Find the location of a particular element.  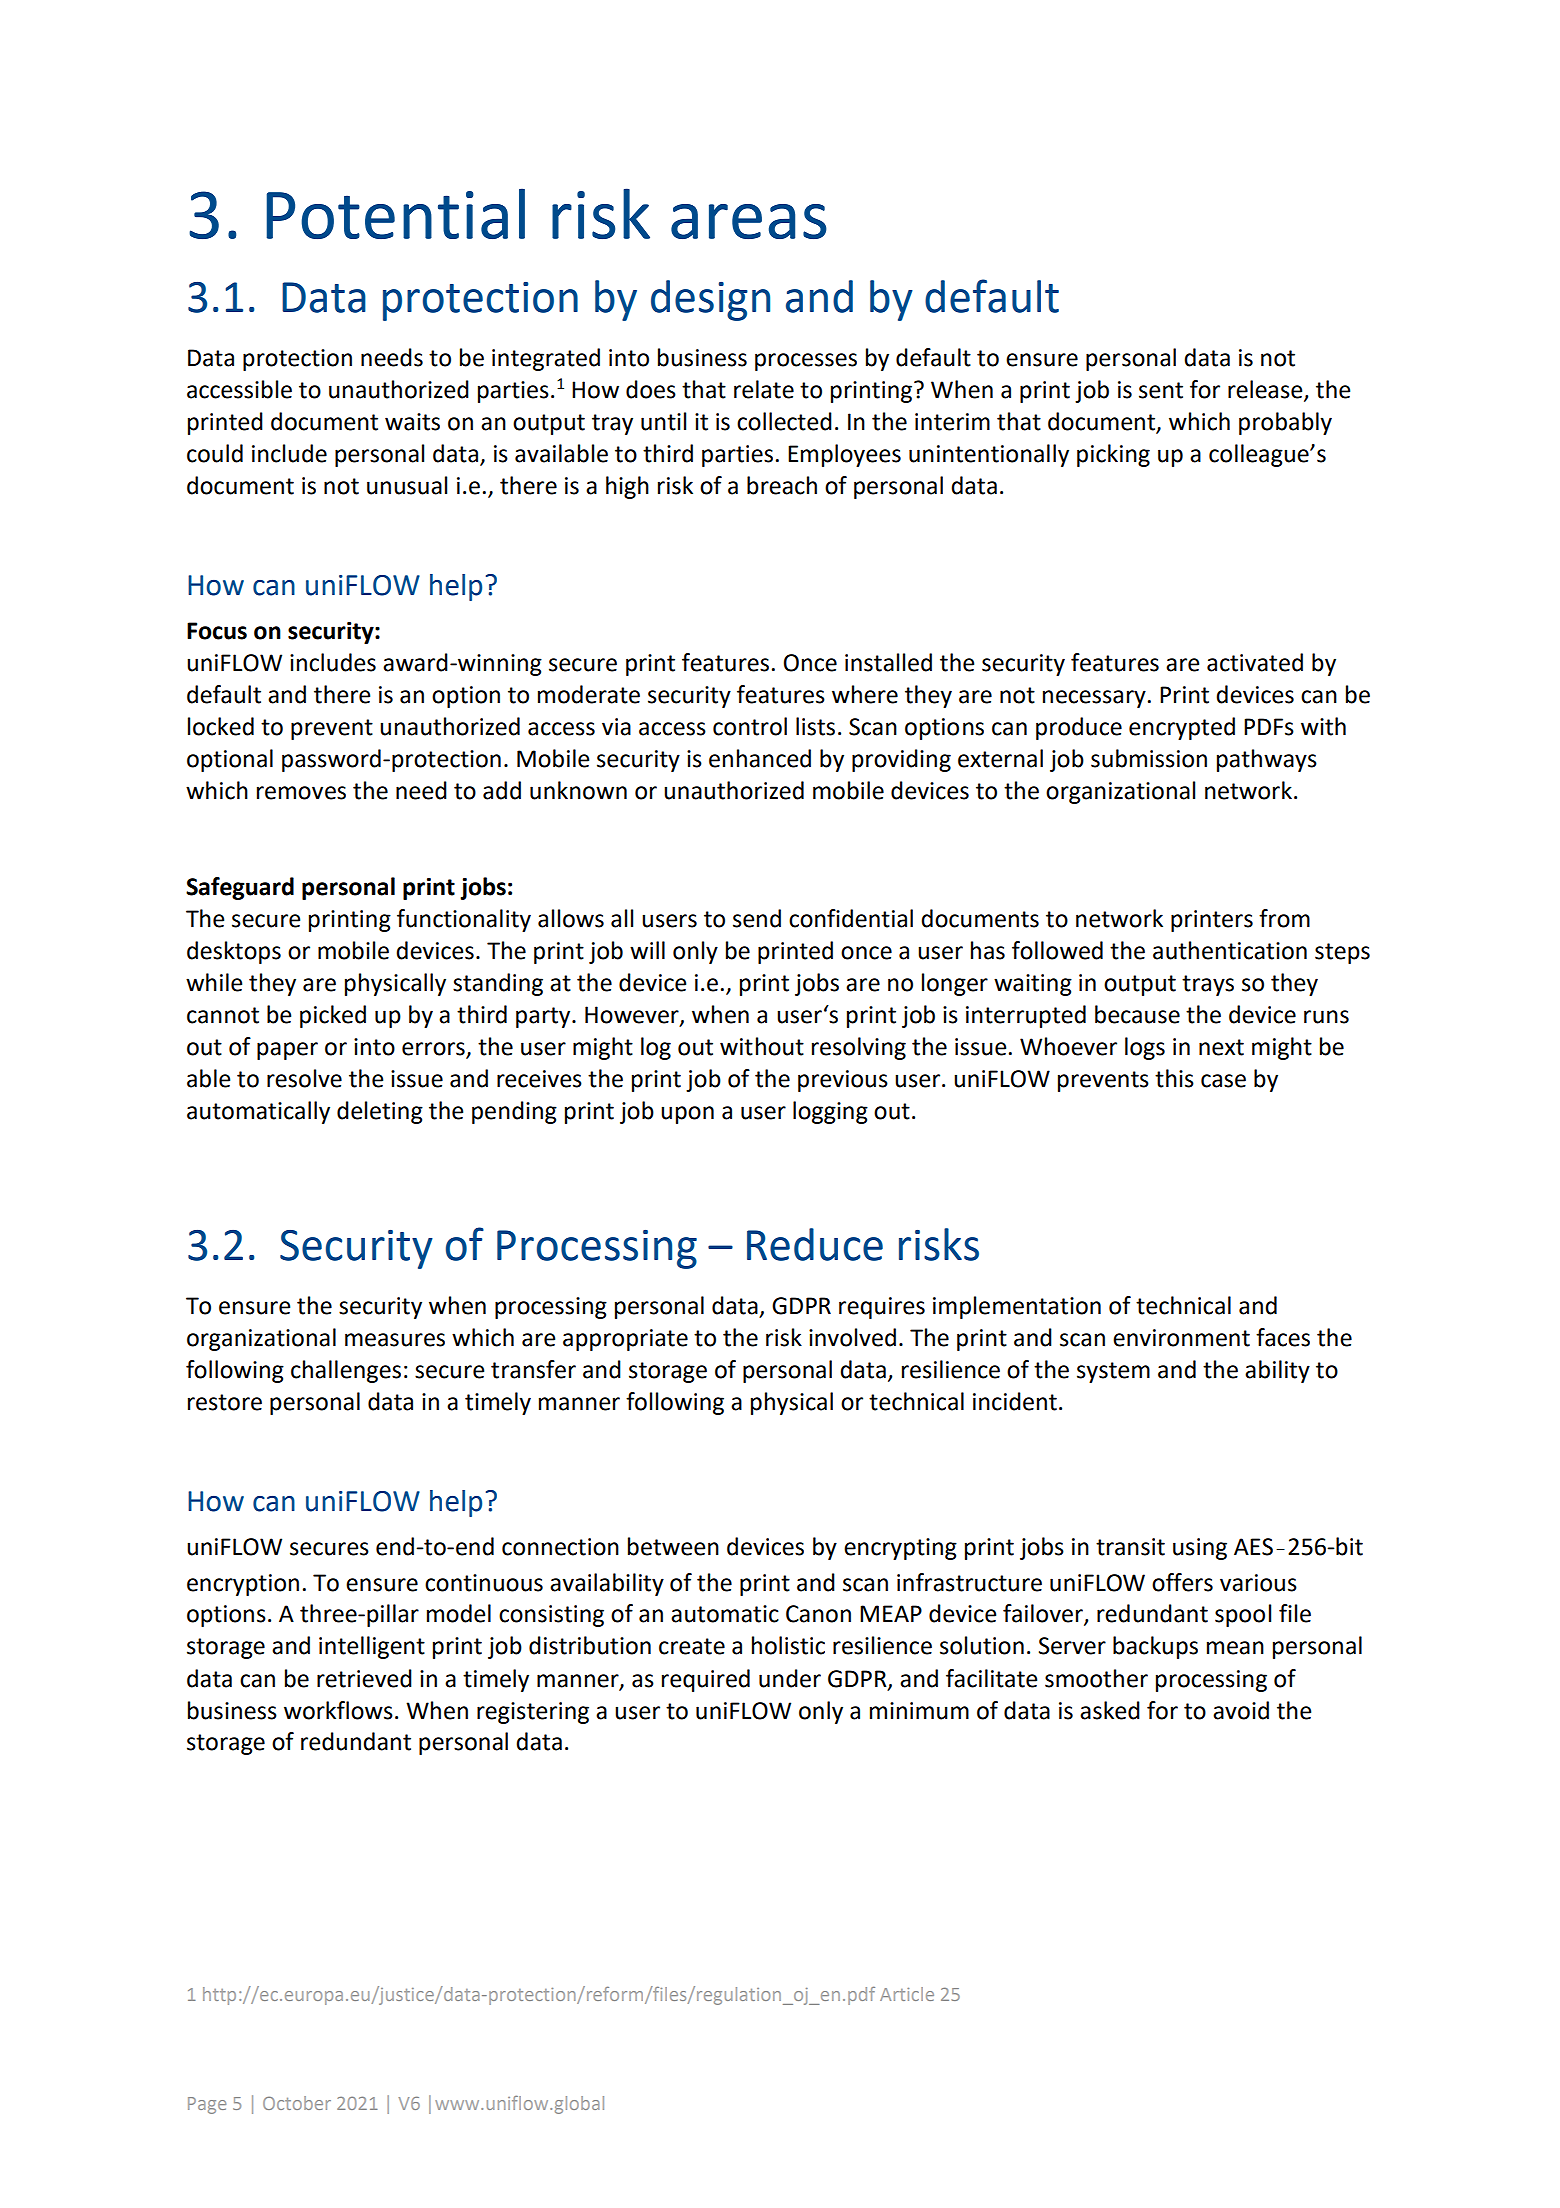

October is located at coordinates (297, 2103).
